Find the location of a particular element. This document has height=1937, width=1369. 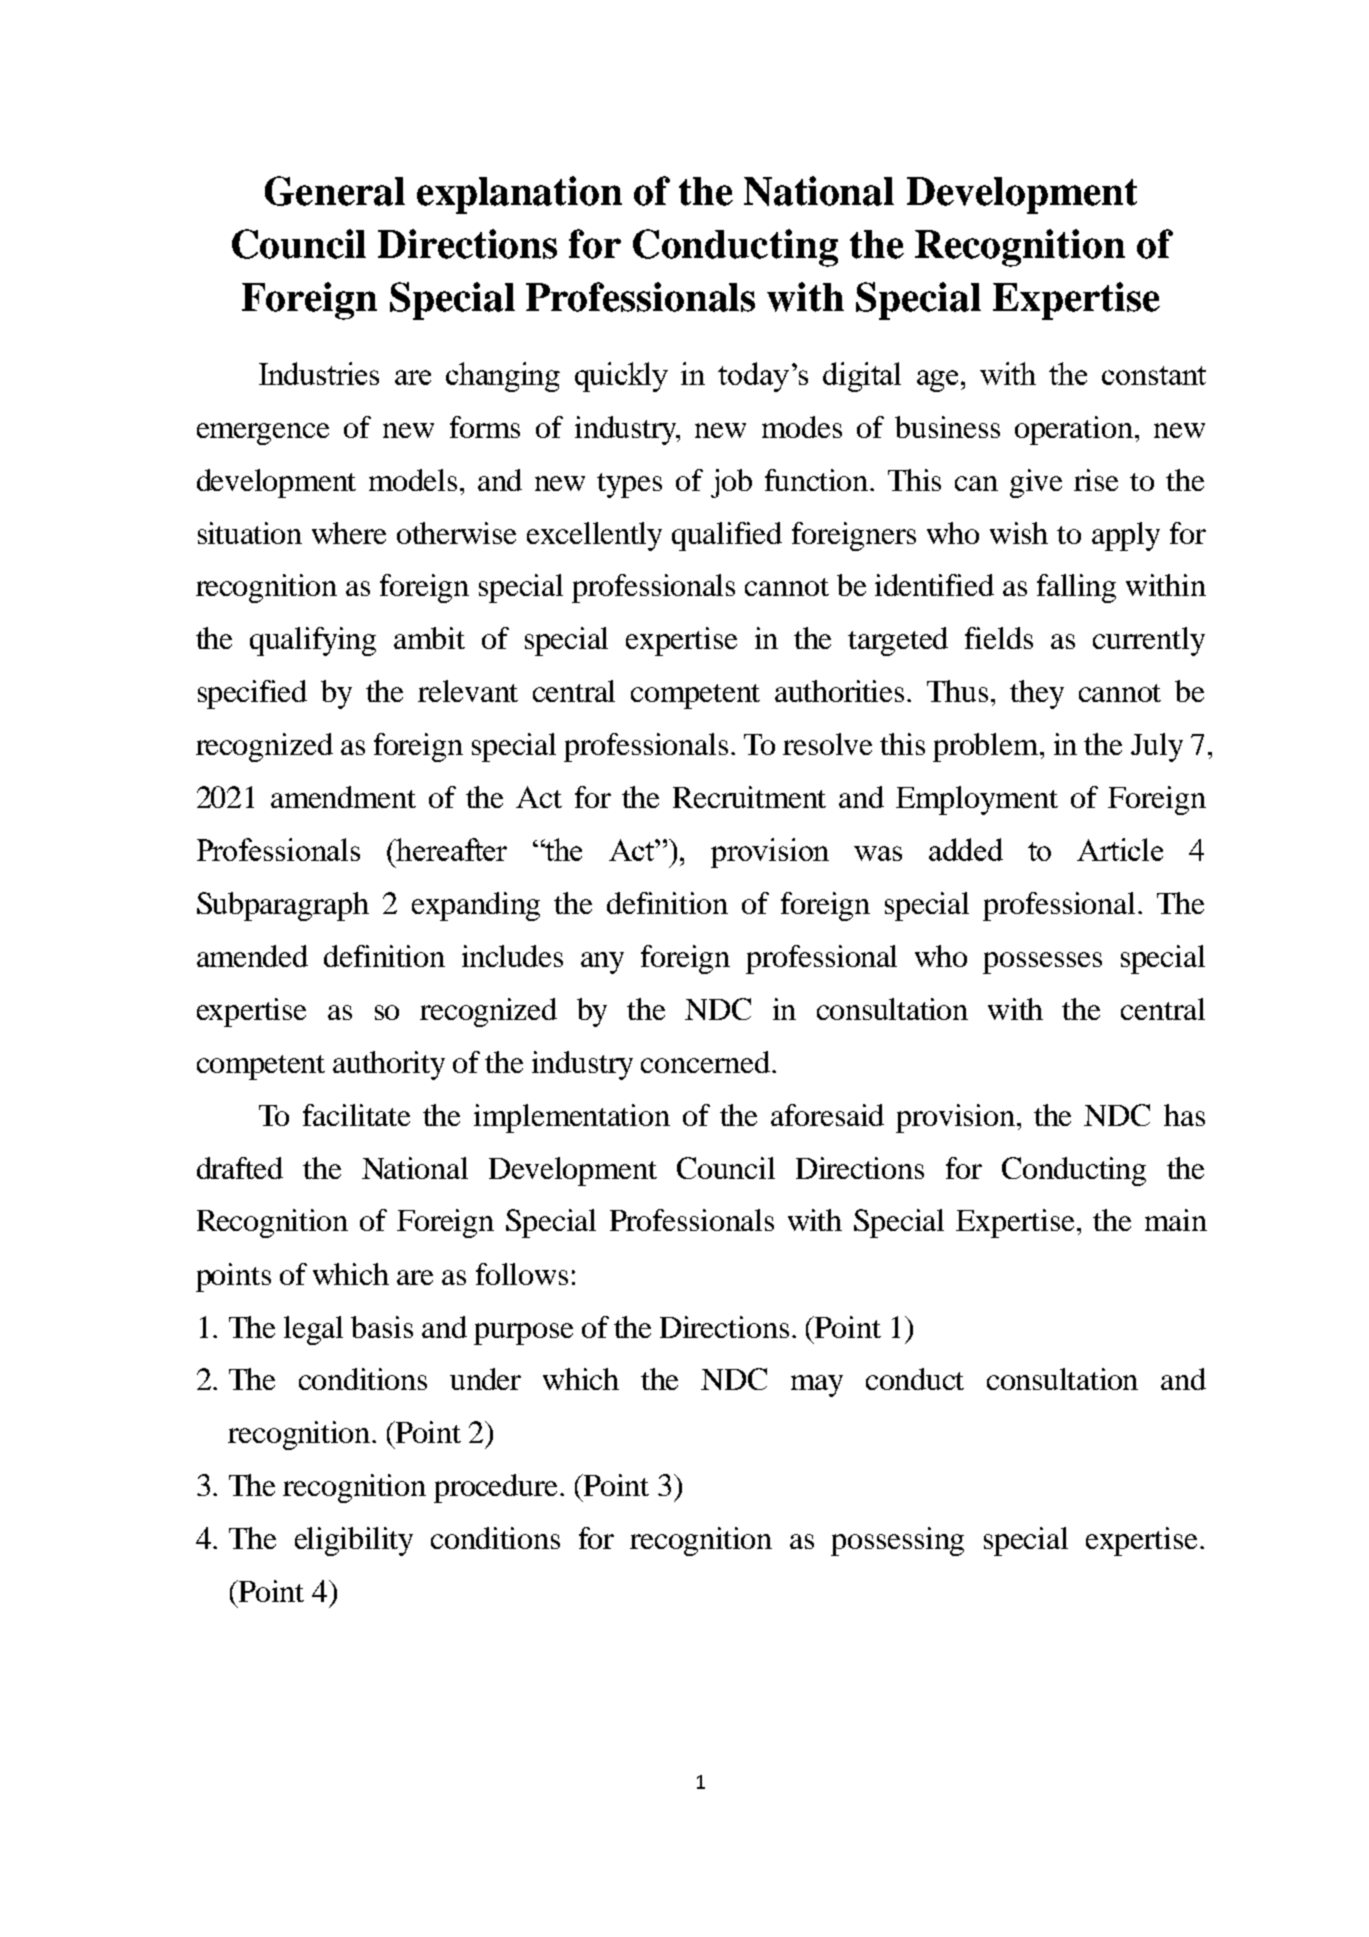

Recruitment is located at coordinates (749, 797).
